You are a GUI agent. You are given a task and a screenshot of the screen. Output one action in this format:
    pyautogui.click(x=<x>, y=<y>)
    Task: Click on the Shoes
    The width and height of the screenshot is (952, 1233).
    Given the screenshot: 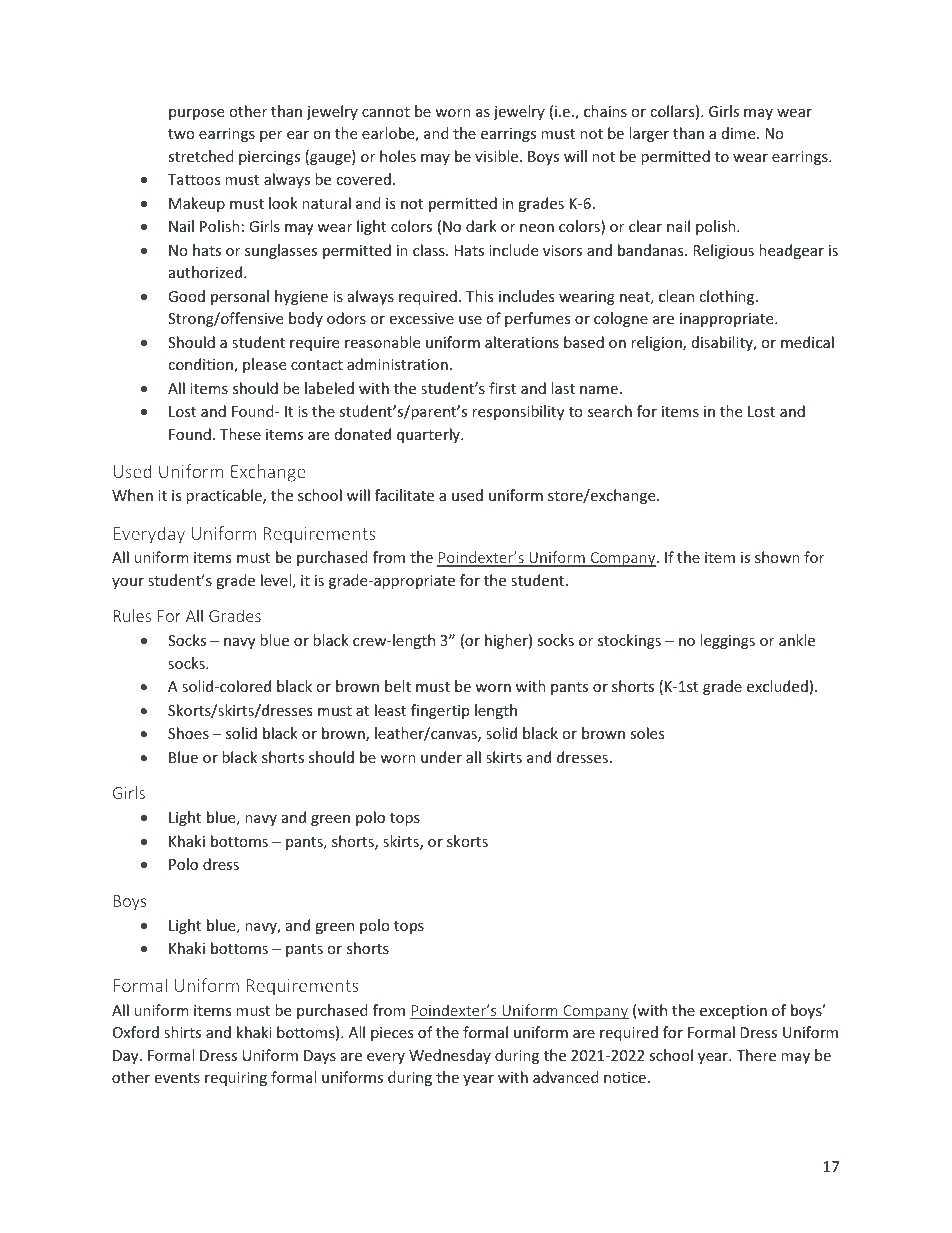 What is the action you would take?
    pyautogui.click(x=188, y=733)
